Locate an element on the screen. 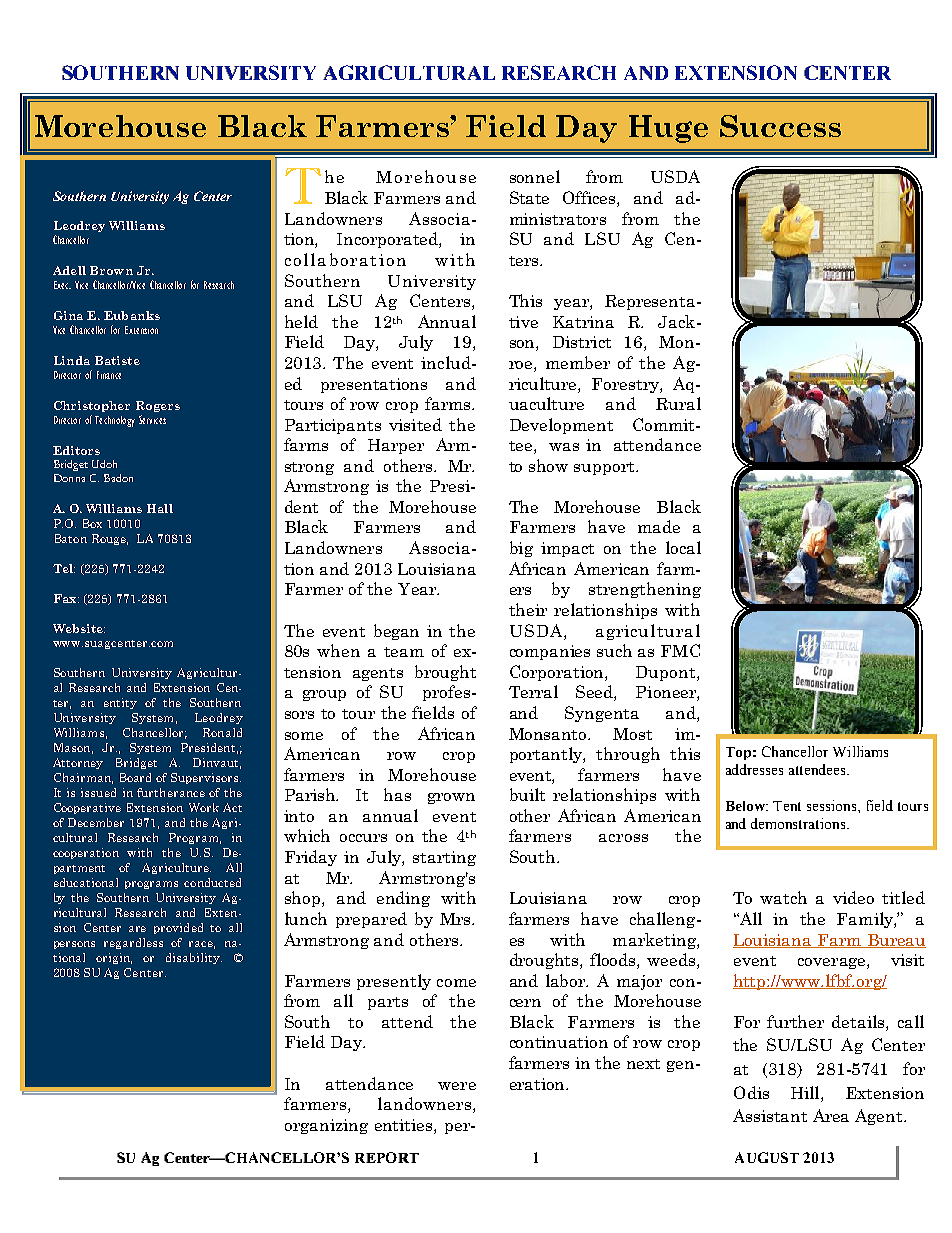  entity is located at coordinates (120, 703).
